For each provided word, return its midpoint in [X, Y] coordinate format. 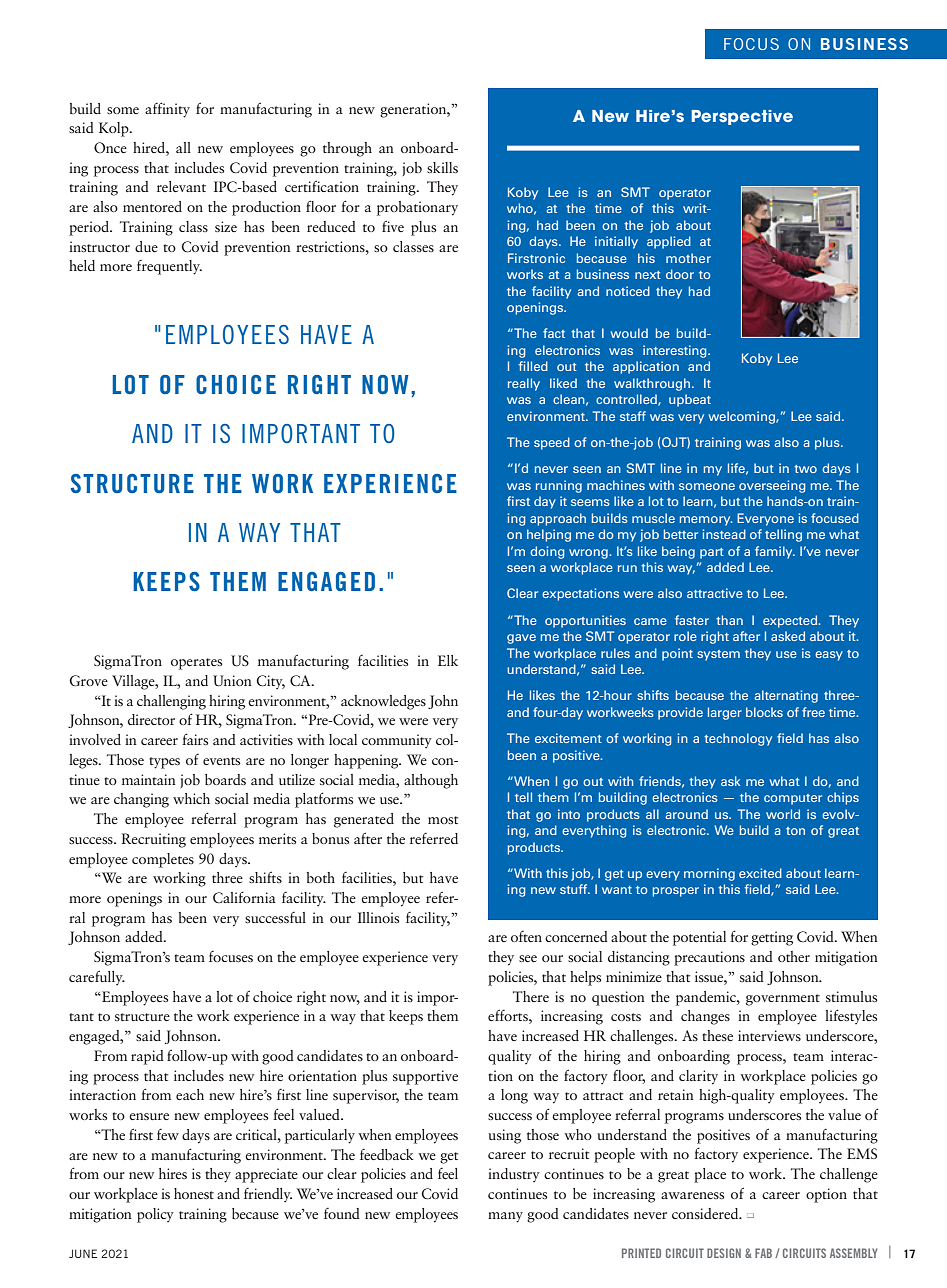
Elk [448, 660]
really [524, 384]
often [526, 936]
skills [442, 167]
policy [155, 1215]
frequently [169, 267]
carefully [97, 977]
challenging [171, 702]
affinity [167, 110]
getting [772, 938]
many [505, 1217]
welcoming [743, 417]
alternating [786, 696]
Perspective [742, 117]
